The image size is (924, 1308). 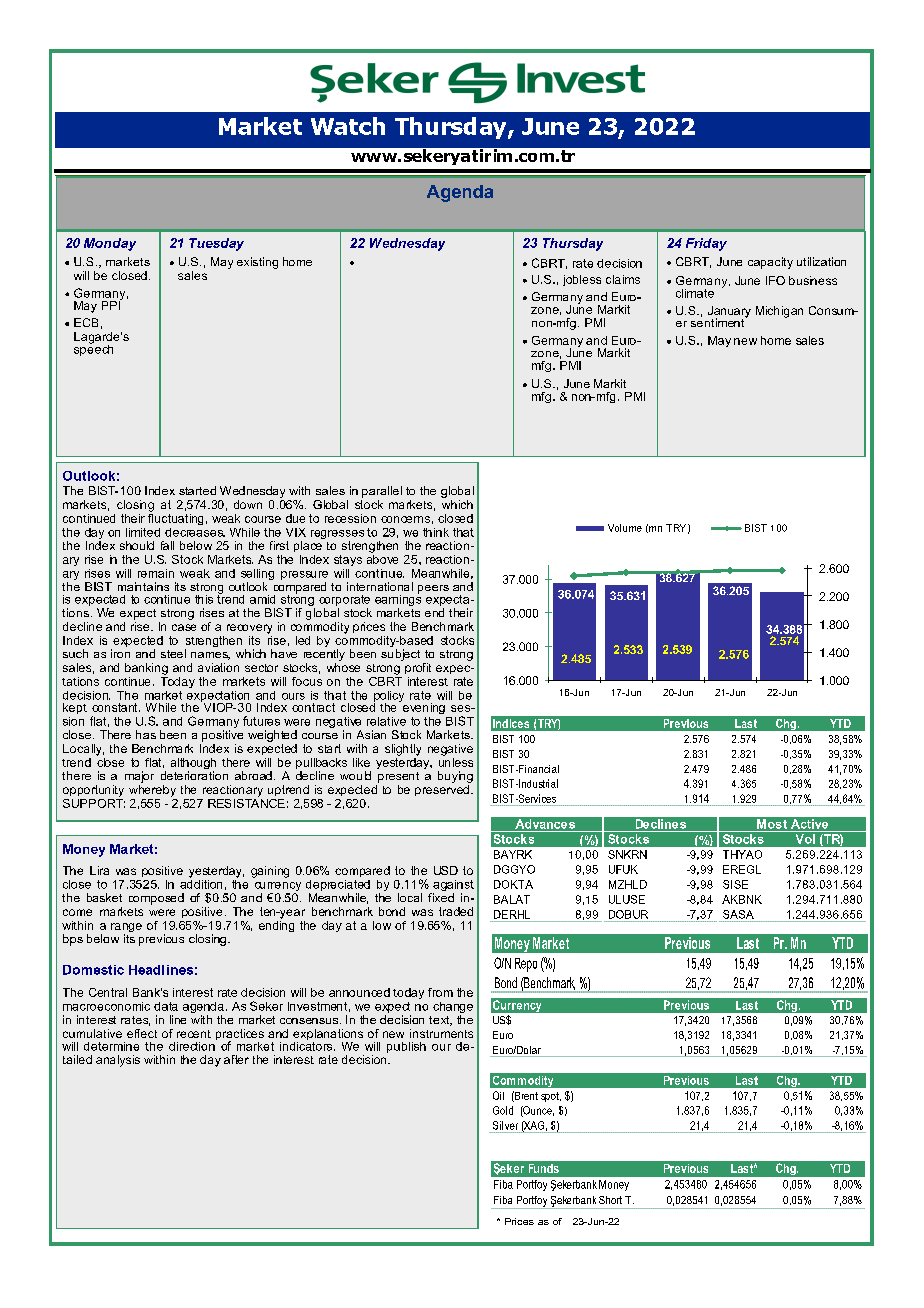 What do you see at coordinates (110, 244) in the page?
I see `Monday` at bounding box center [110, 244].
